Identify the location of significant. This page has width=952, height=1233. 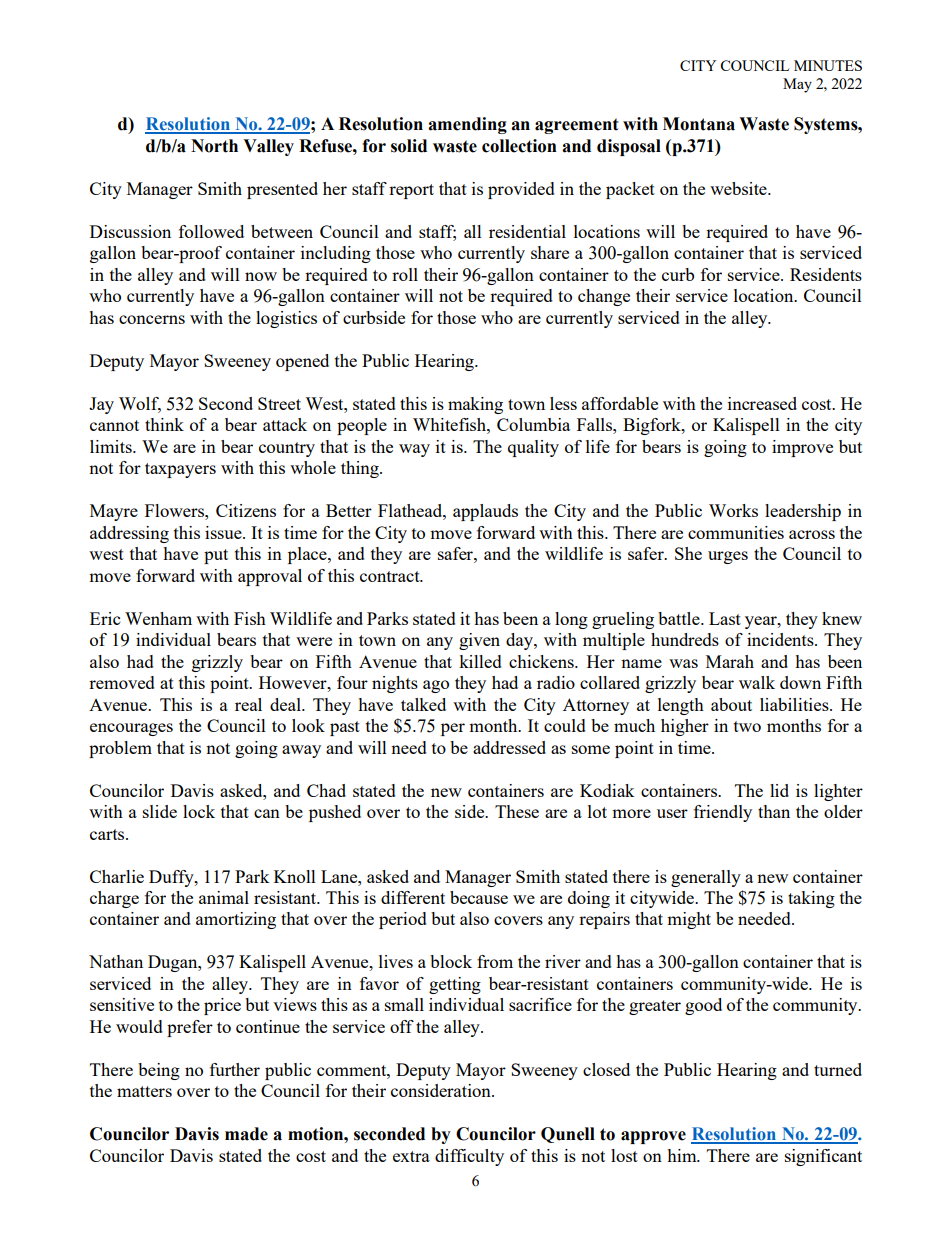
(823, 1157).
